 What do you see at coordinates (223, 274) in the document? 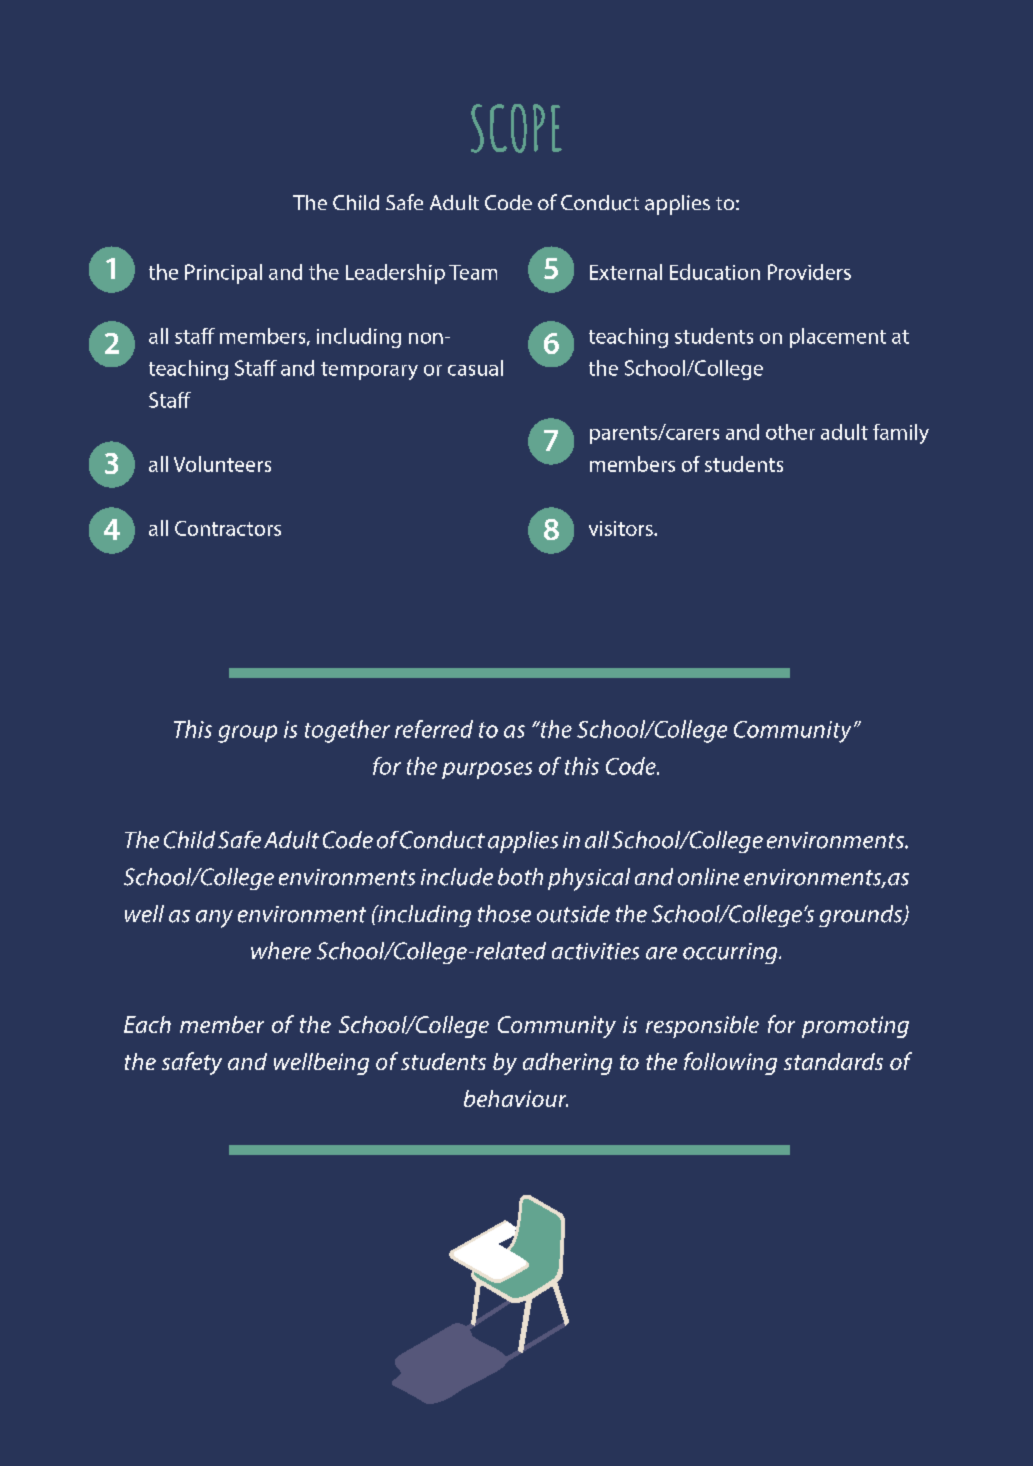
I see `Principal` at bounding box center [223, 274].
